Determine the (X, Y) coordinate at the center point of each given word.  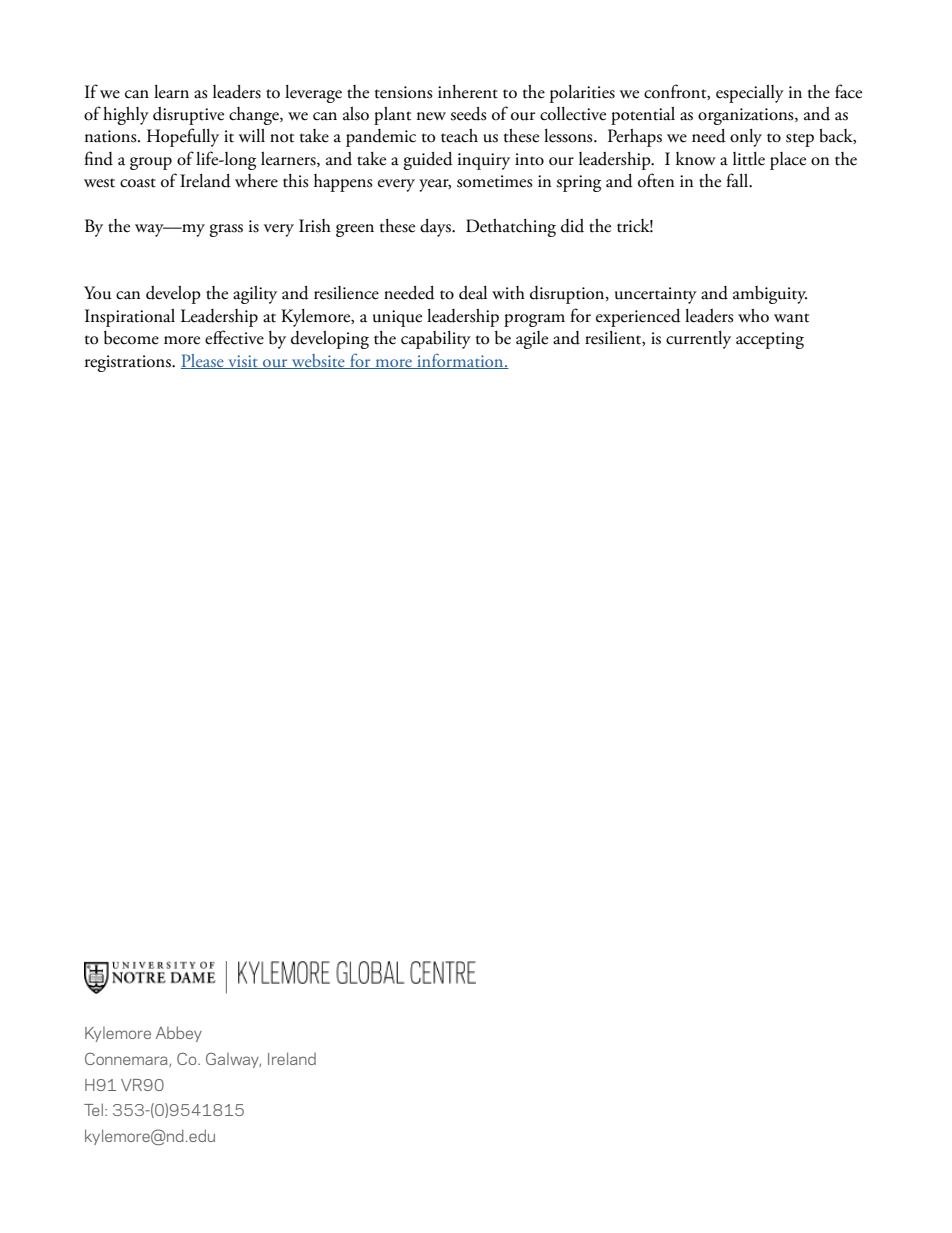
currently (698, 340)
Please (203, 361)
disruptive (188, 116)
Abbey (179, 1034)
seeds (468, 114)
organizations (747, 116)
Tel (93, 1109)
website (318, 361)
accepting (770, 340)
